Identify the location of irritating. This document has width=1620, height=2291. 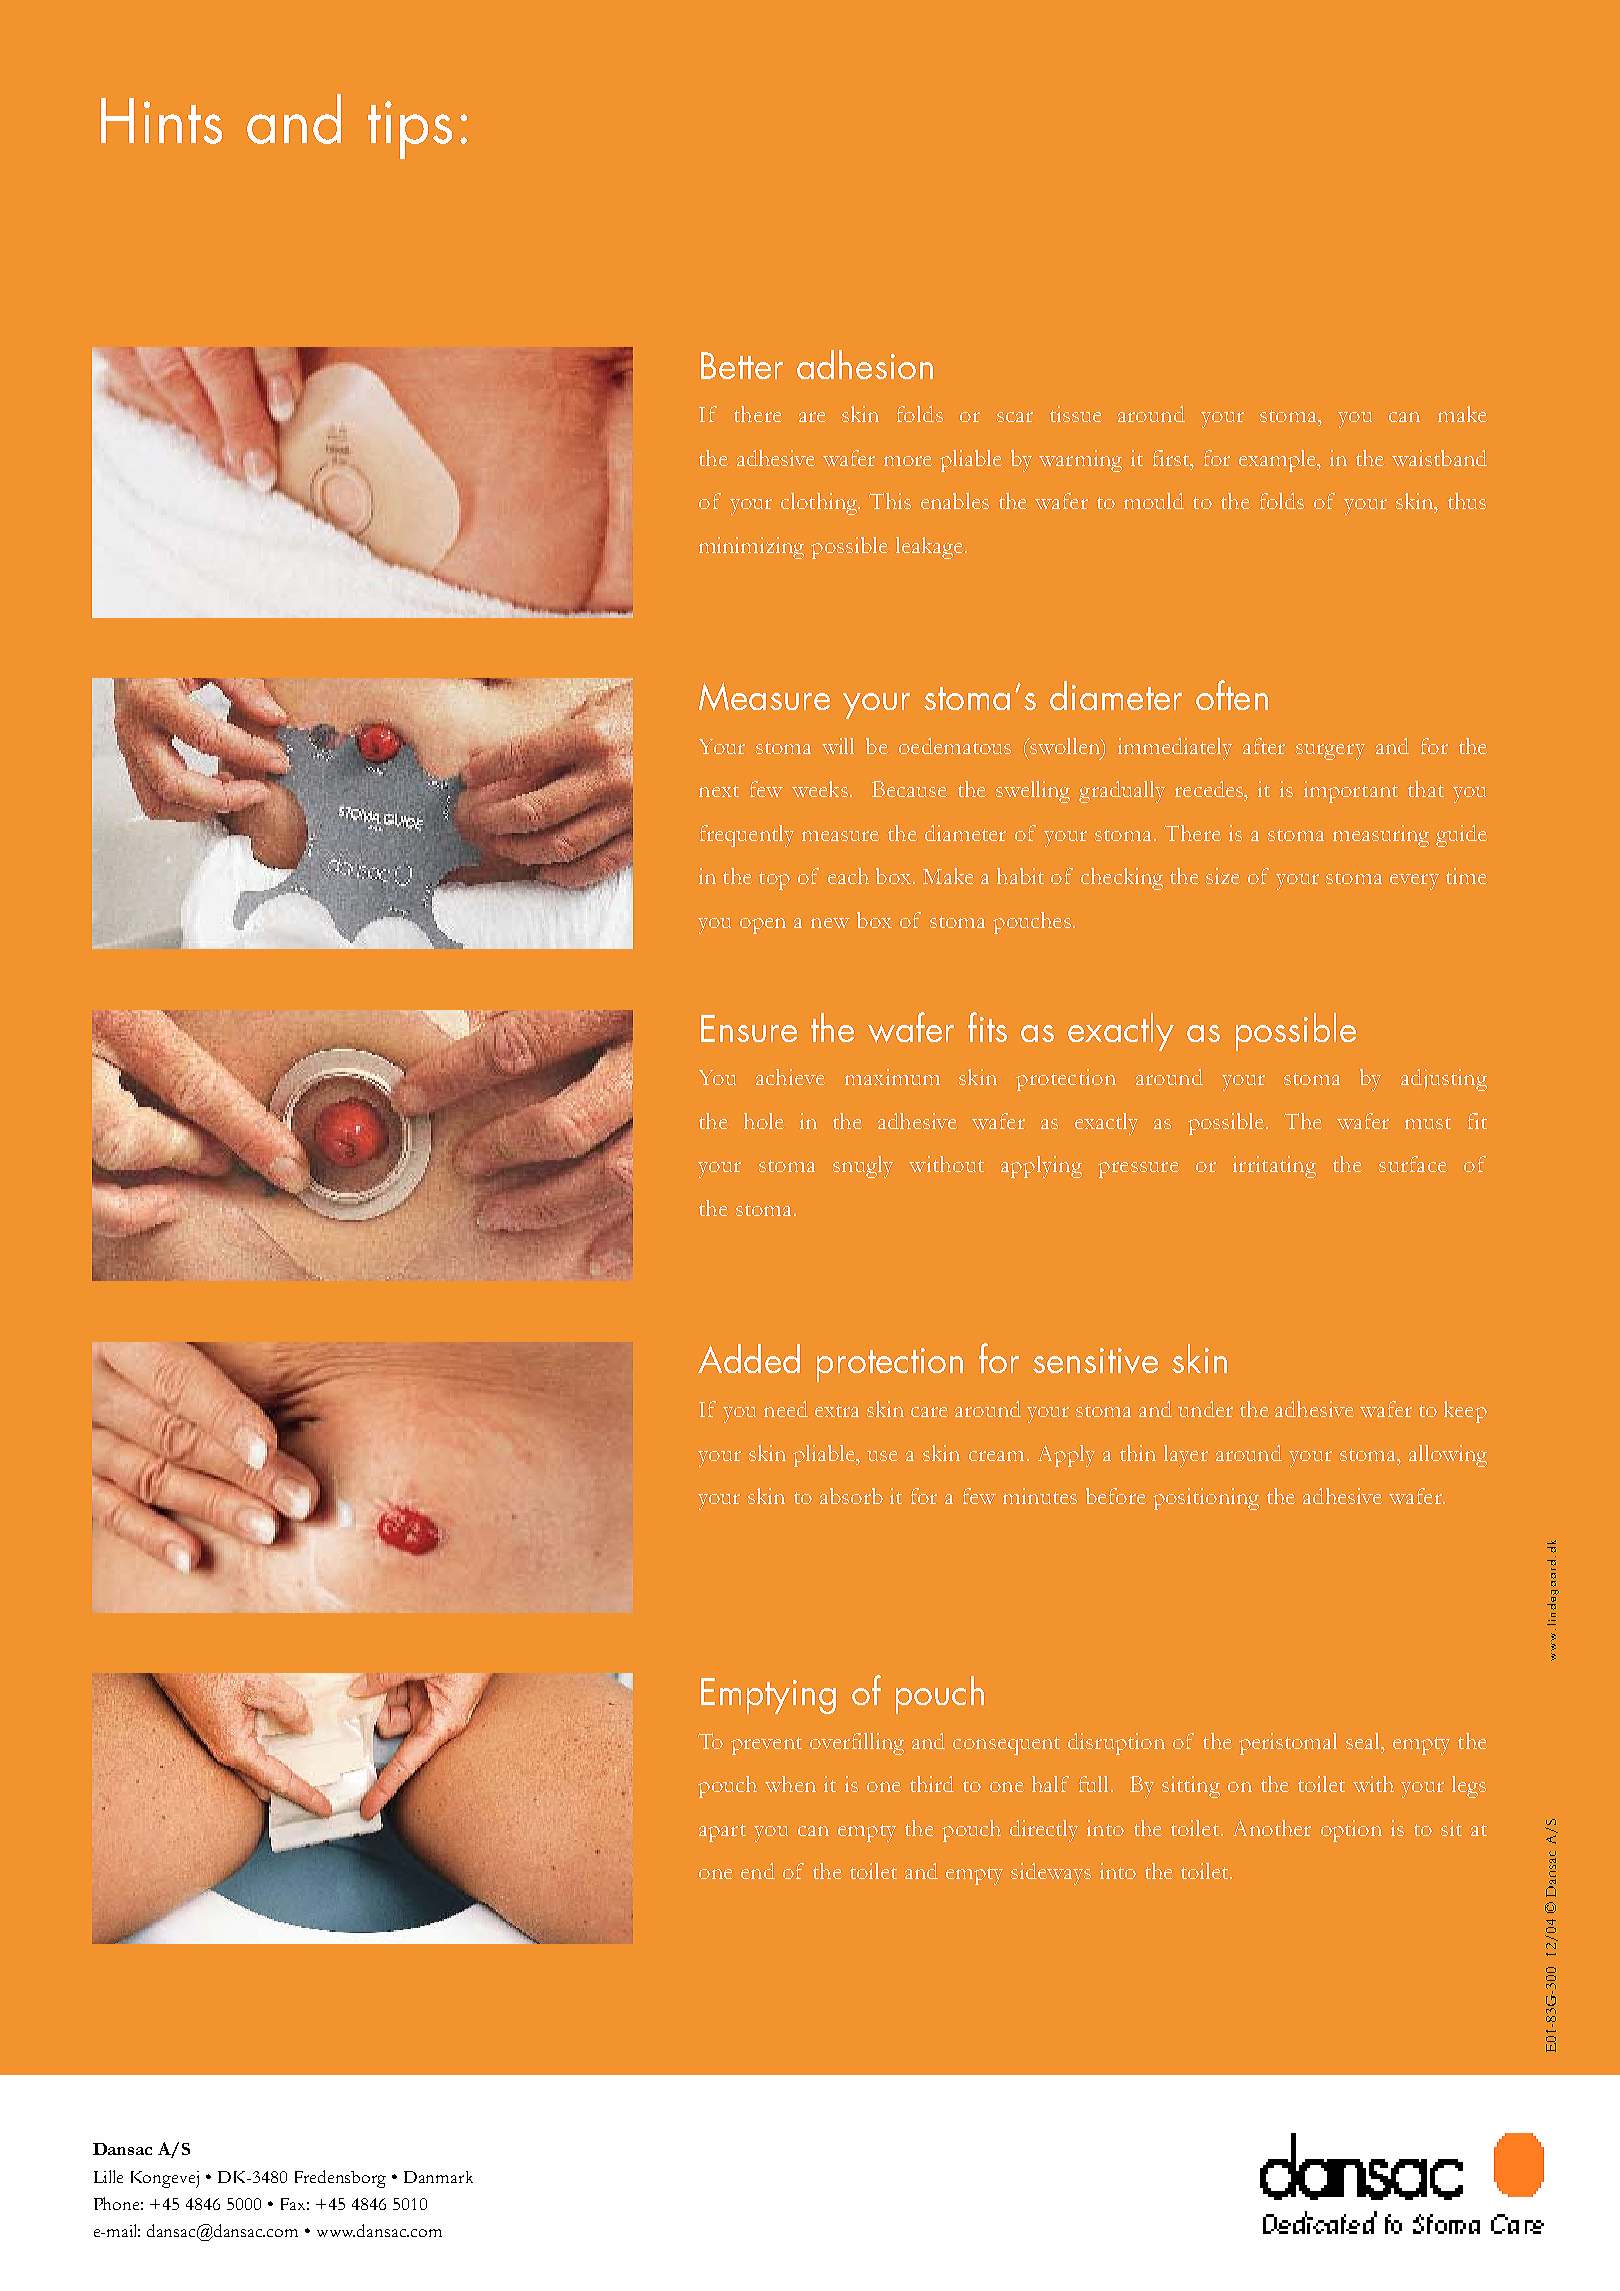
(1274, 1167).
